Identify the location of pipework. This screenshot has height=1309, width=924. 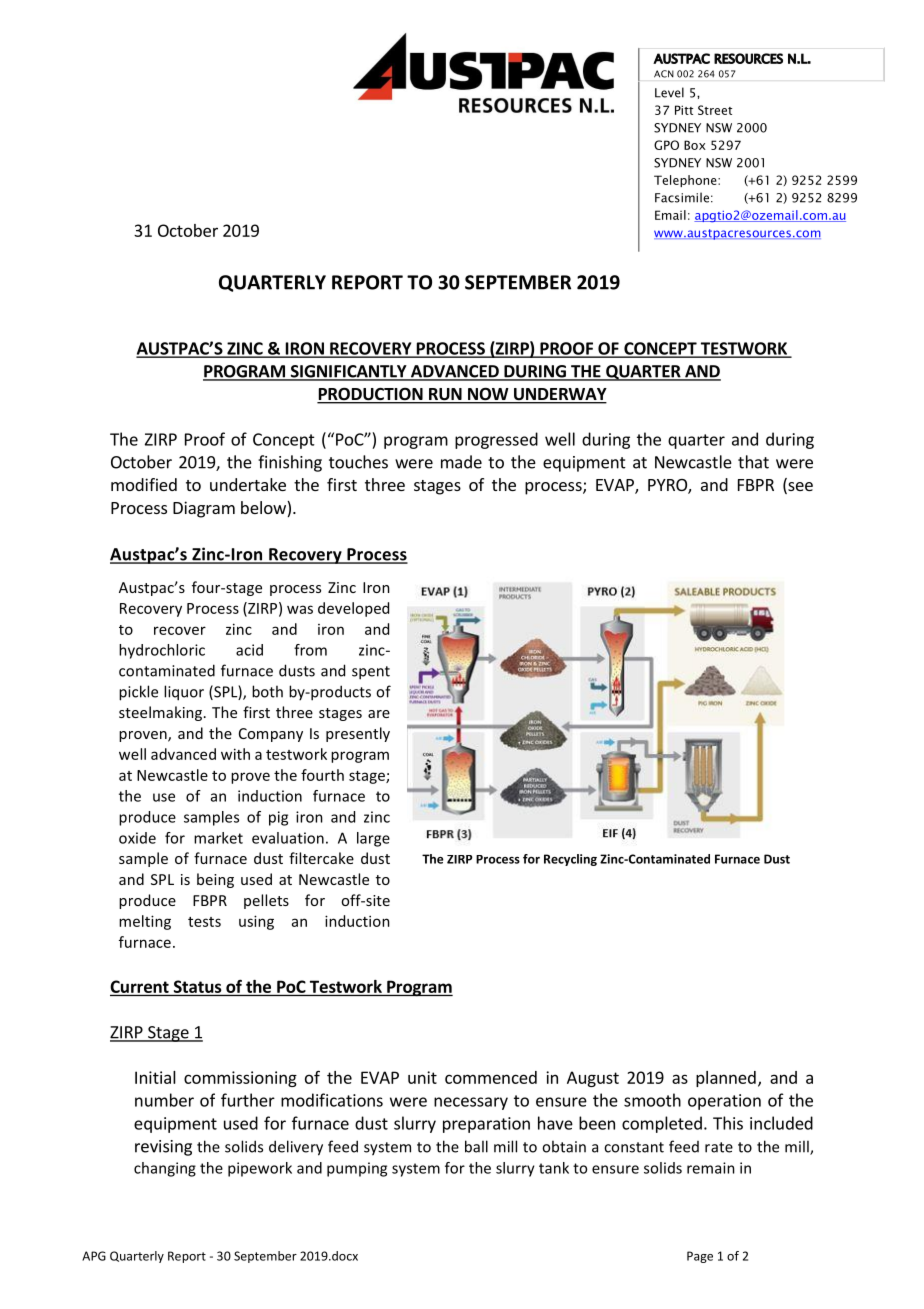
(260, 1169).
